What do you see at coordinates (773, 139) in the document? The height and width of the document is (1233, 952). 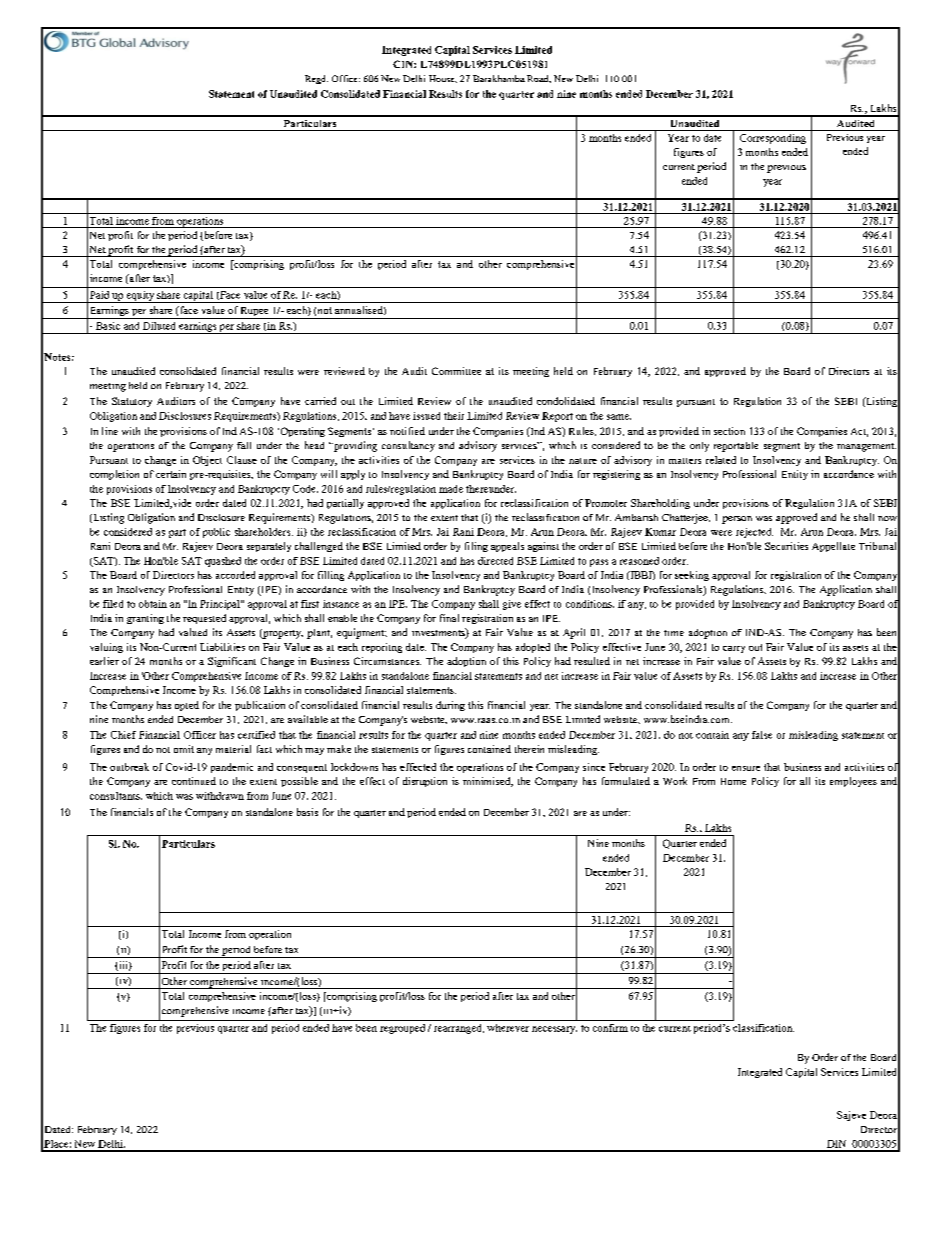 I see `Corresponding` at bounding box center [773, 139].
